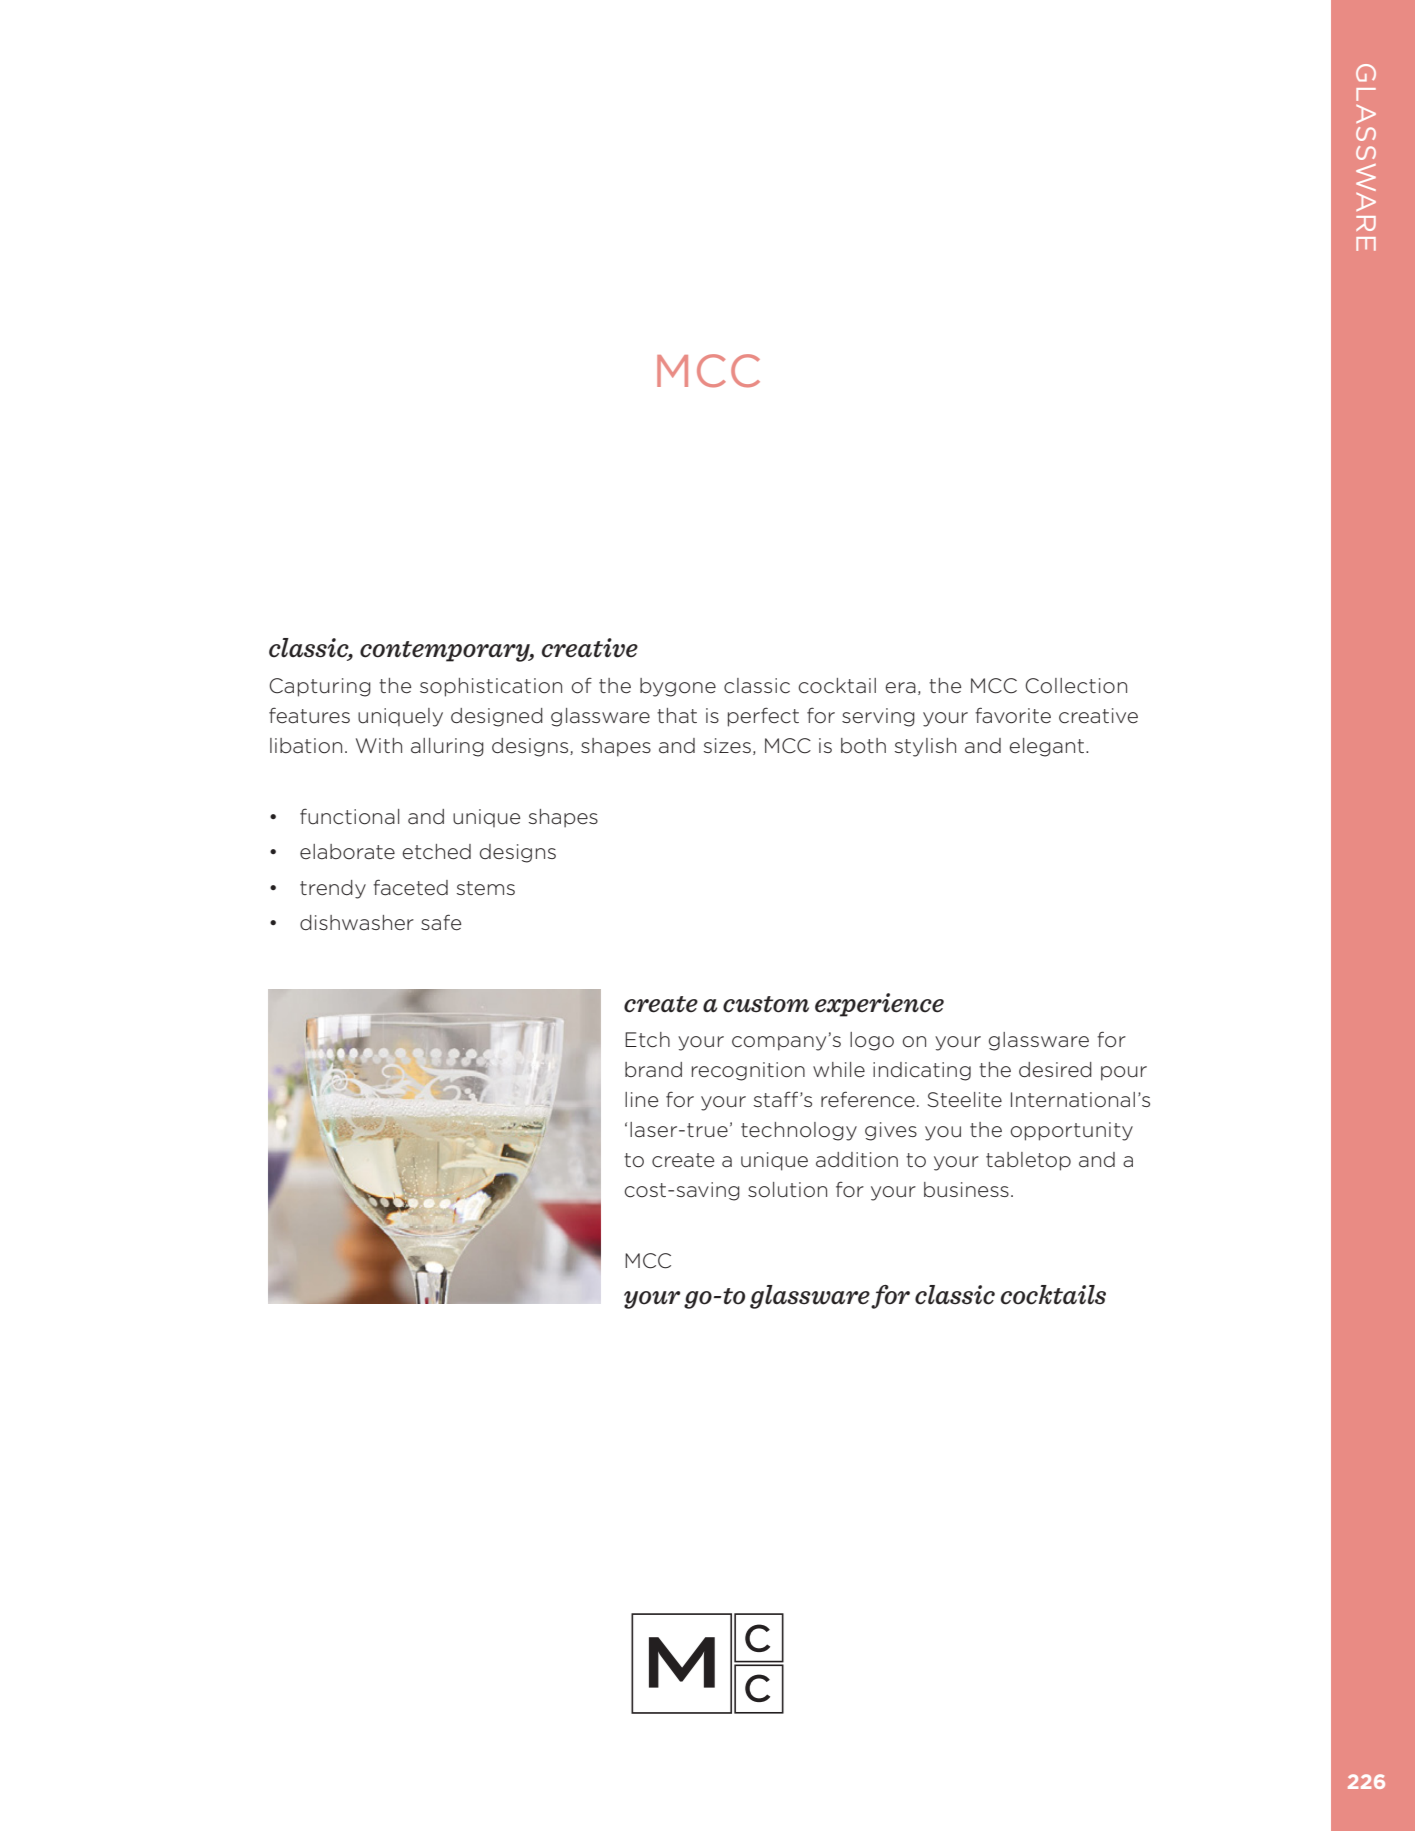  I want to click on Capturing, so click(320, 687).
